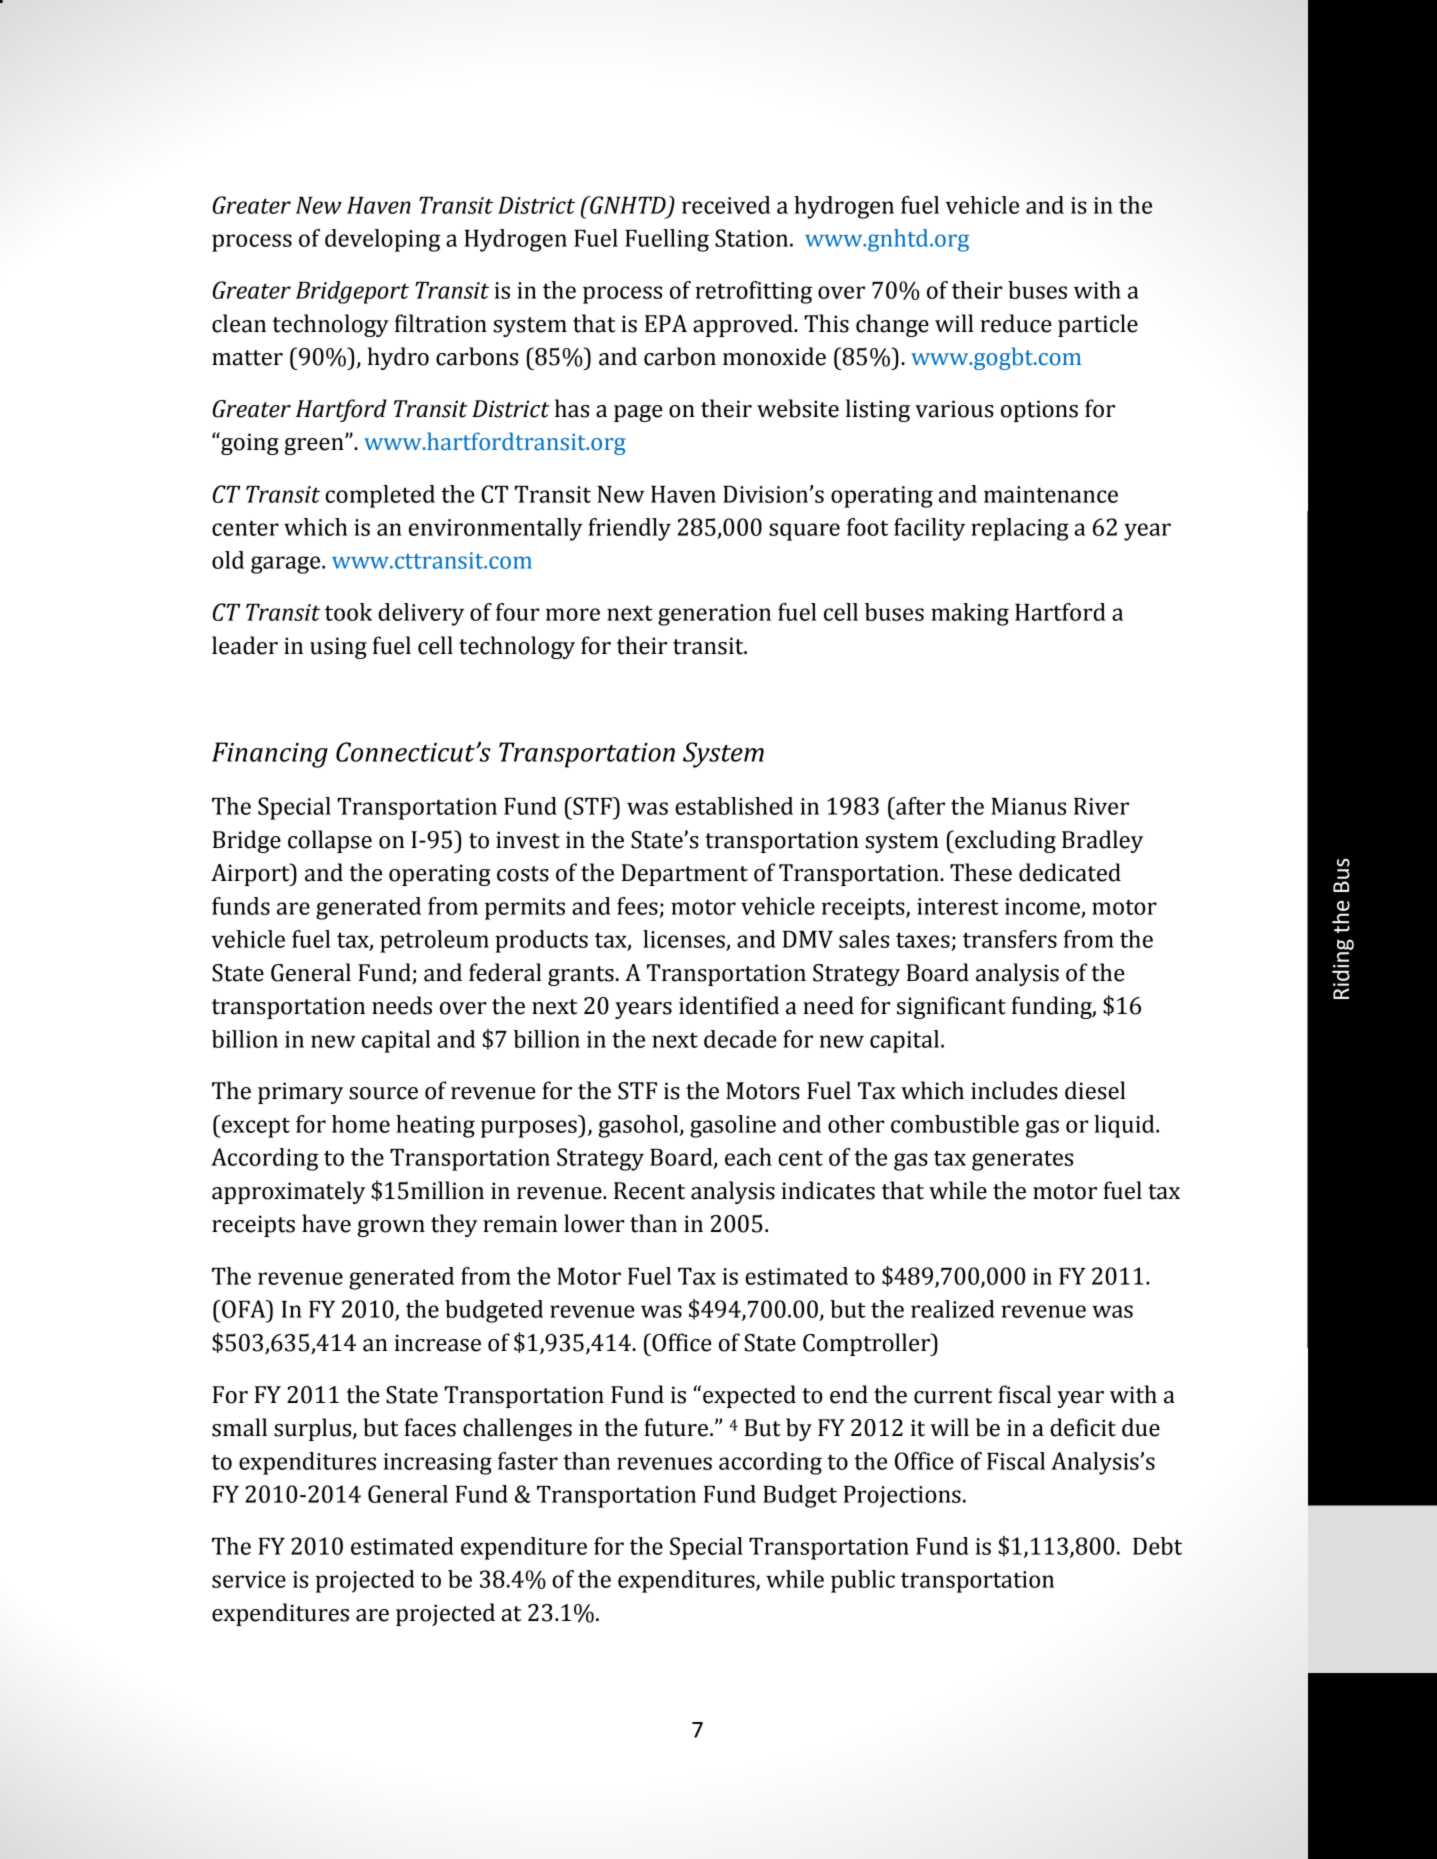  Describe the element at coordinates (338, 648) in the screenshot. I see `using` at that location.
